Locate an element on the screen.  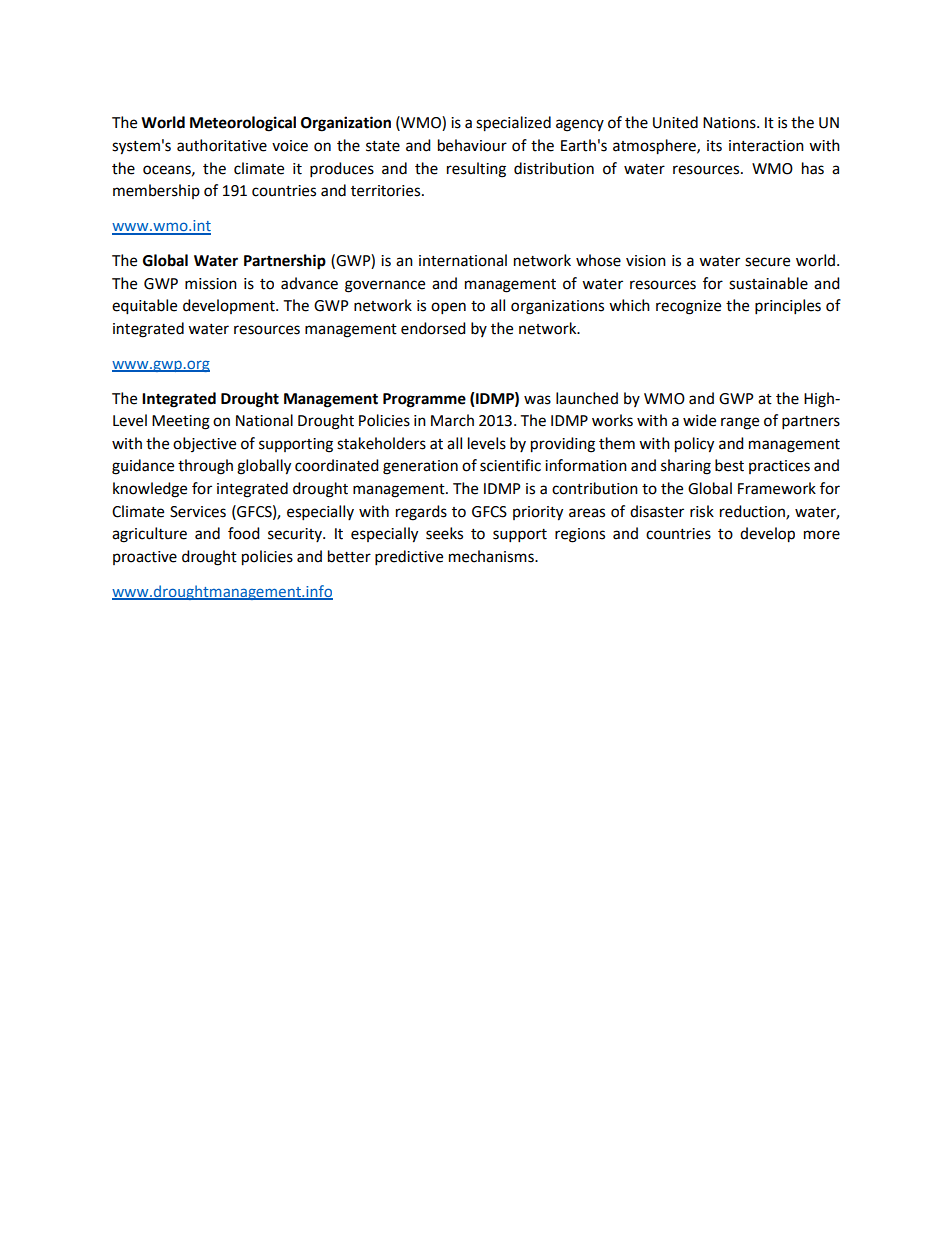
whose is located at coordinates (598, 260).
